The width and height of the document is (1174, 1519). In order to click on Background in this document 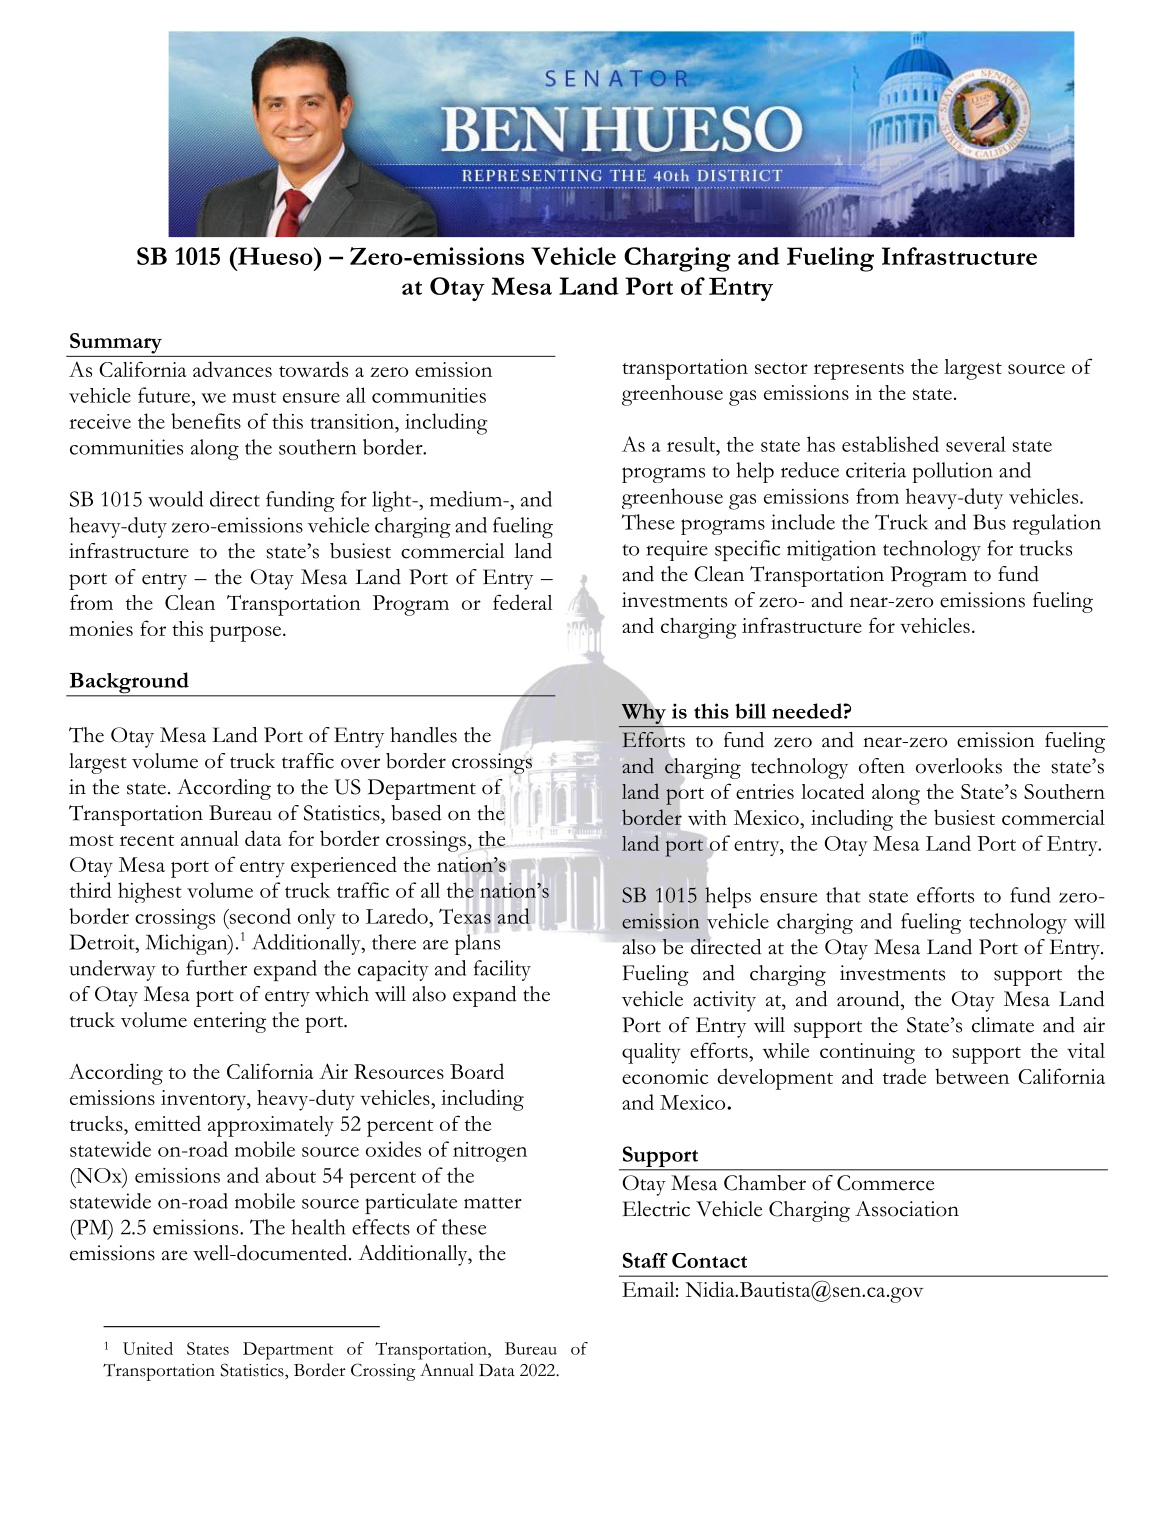, I will do `click(129, 684)`.
